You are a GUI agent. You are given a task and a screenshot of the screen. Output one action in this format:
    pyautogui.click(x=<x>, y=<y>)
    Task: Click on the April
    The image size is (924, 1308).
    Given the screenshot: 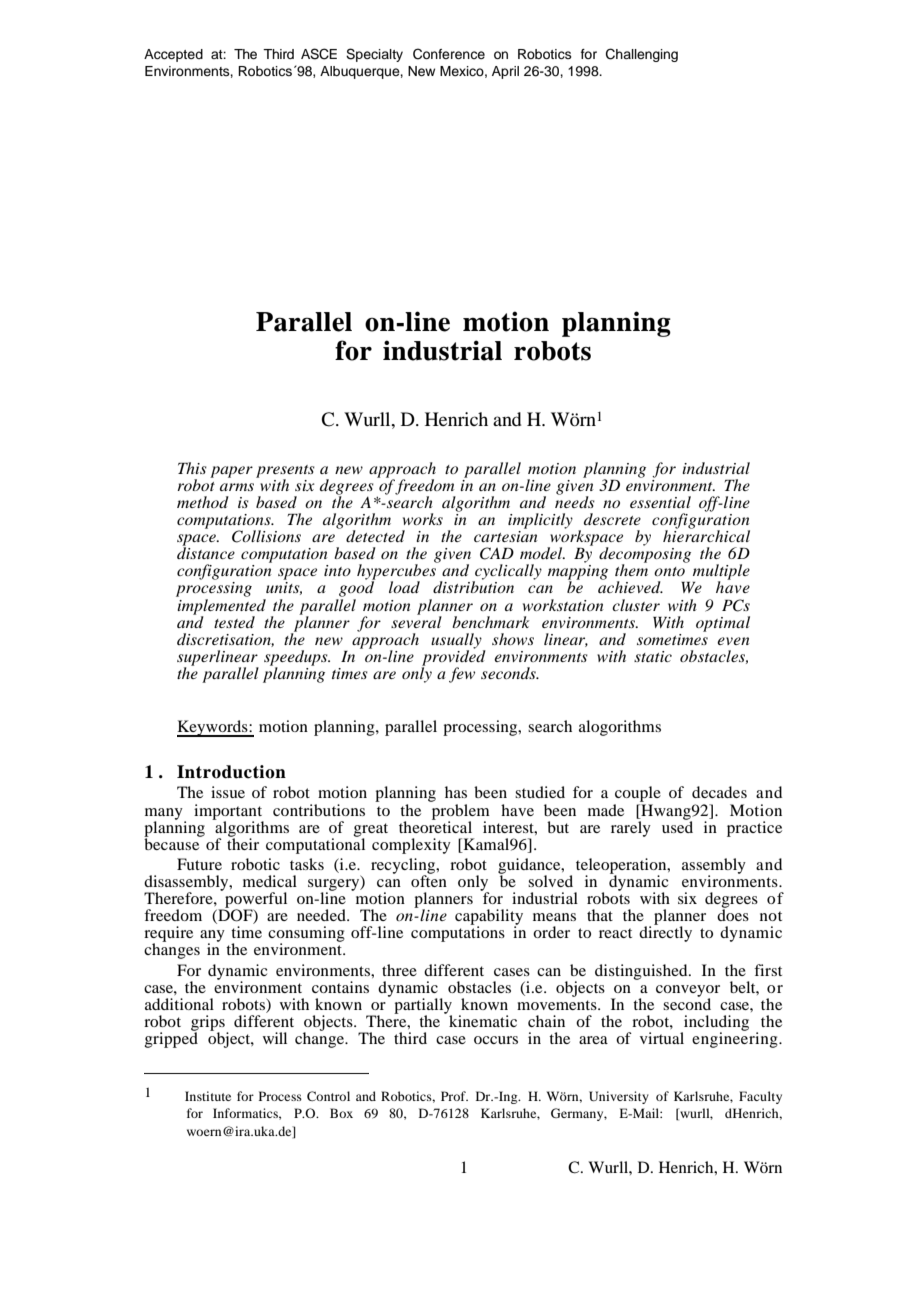 What is the action you would take?
    pyautogui.click(x=505, y=72)
